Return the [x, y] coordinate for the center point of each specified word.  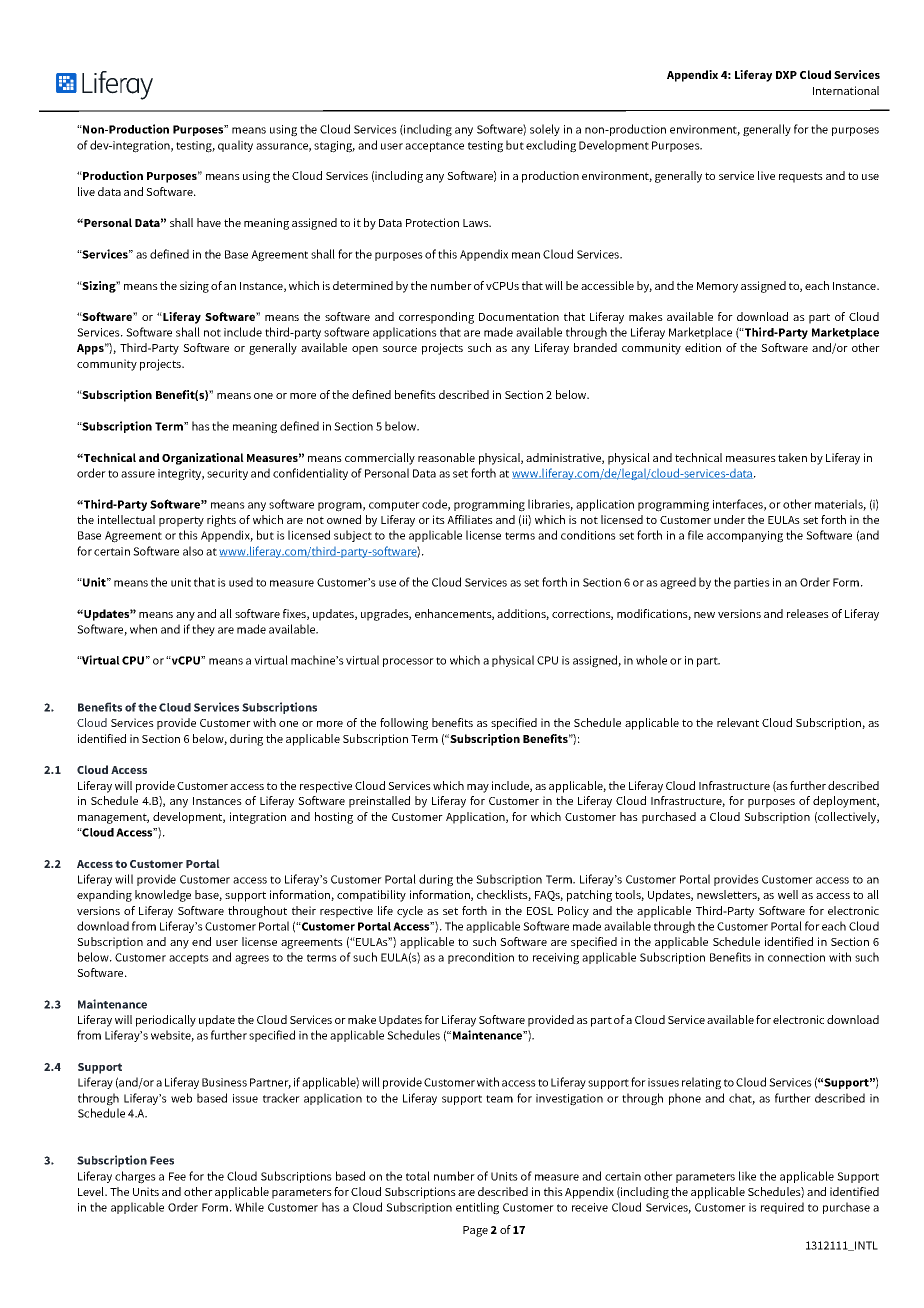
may [478, 788]
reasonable [446, 457]
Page [475, 1231]
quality [235, 146]
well [788, 894]
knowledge [163, 896]
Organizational [203, 459]
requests [801, 177]
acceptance [434, 147]
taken [792, 457]
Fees [162, 1160]
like [747, 1176]
